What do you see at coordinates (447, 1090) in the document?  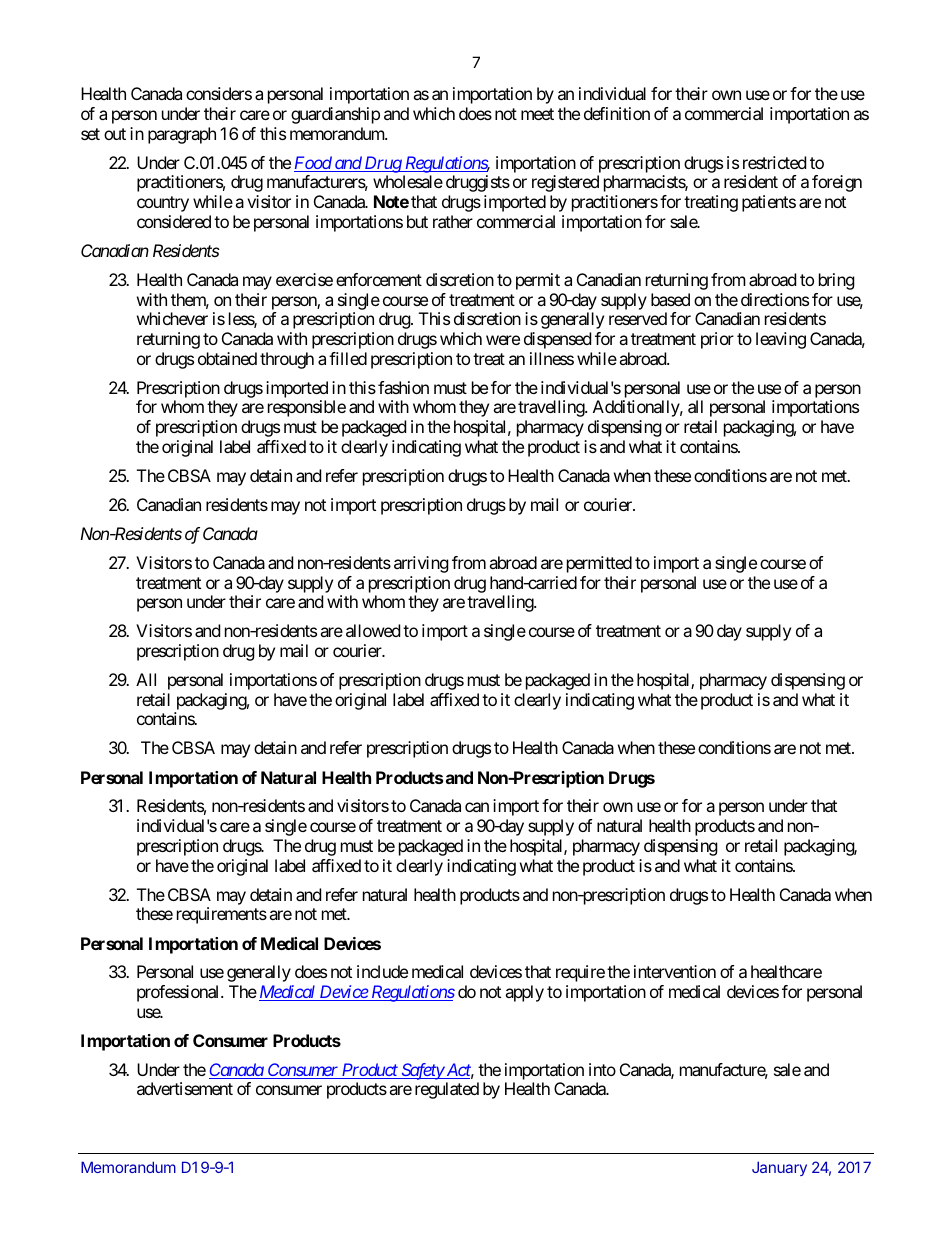 I see `regulated` at bounding box center [447, 1090].
